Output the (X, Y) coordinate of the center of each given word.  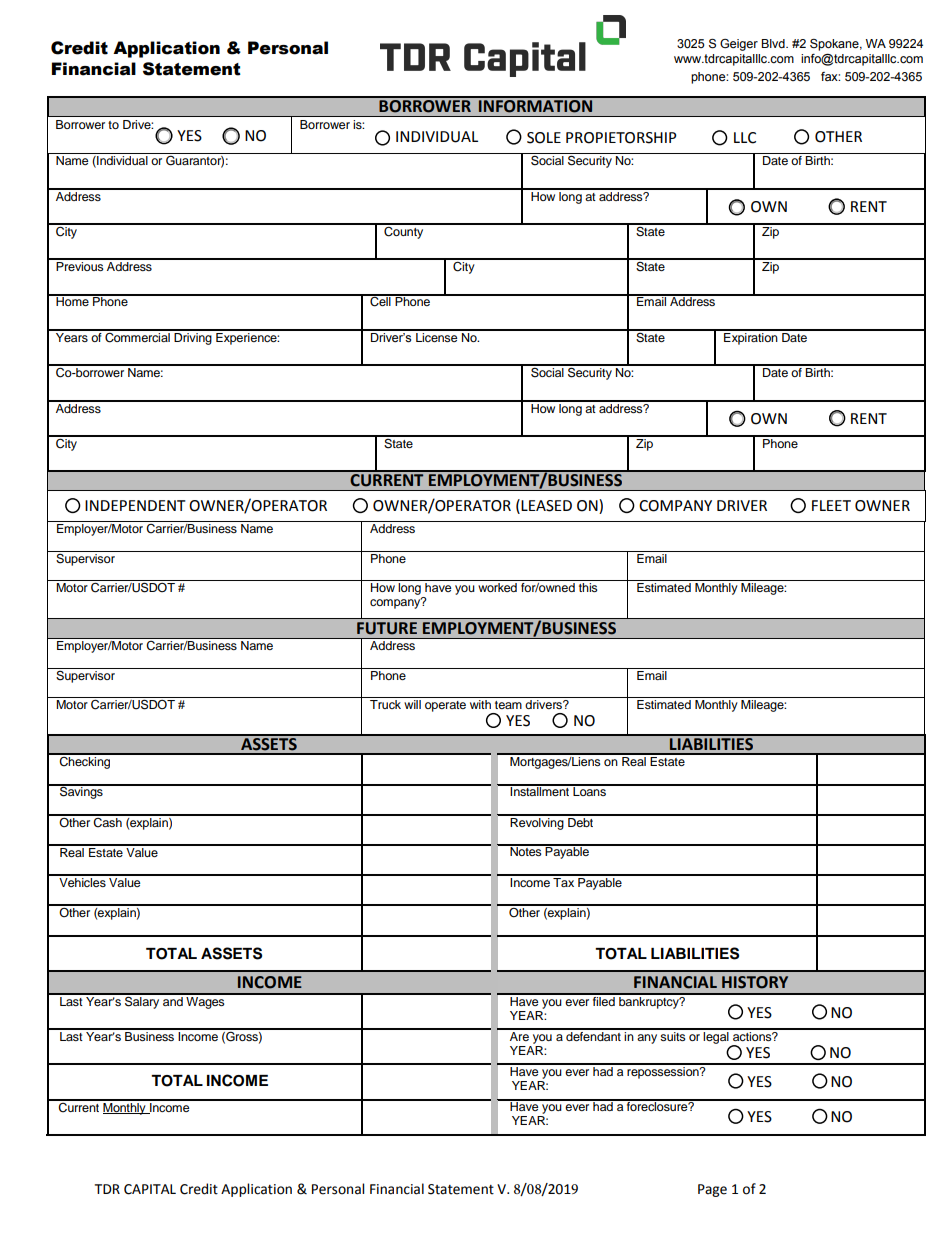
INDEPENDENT (135, 505)
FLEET (831, 505)
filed (604, 1000)
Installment (540, 790)
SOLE (544, 138)
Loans (589, 790)
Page (712, 1190)
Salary (142, 1001)
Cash (108, 821)
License (437, 336)
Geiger (739, 45)
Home (72, 300)
